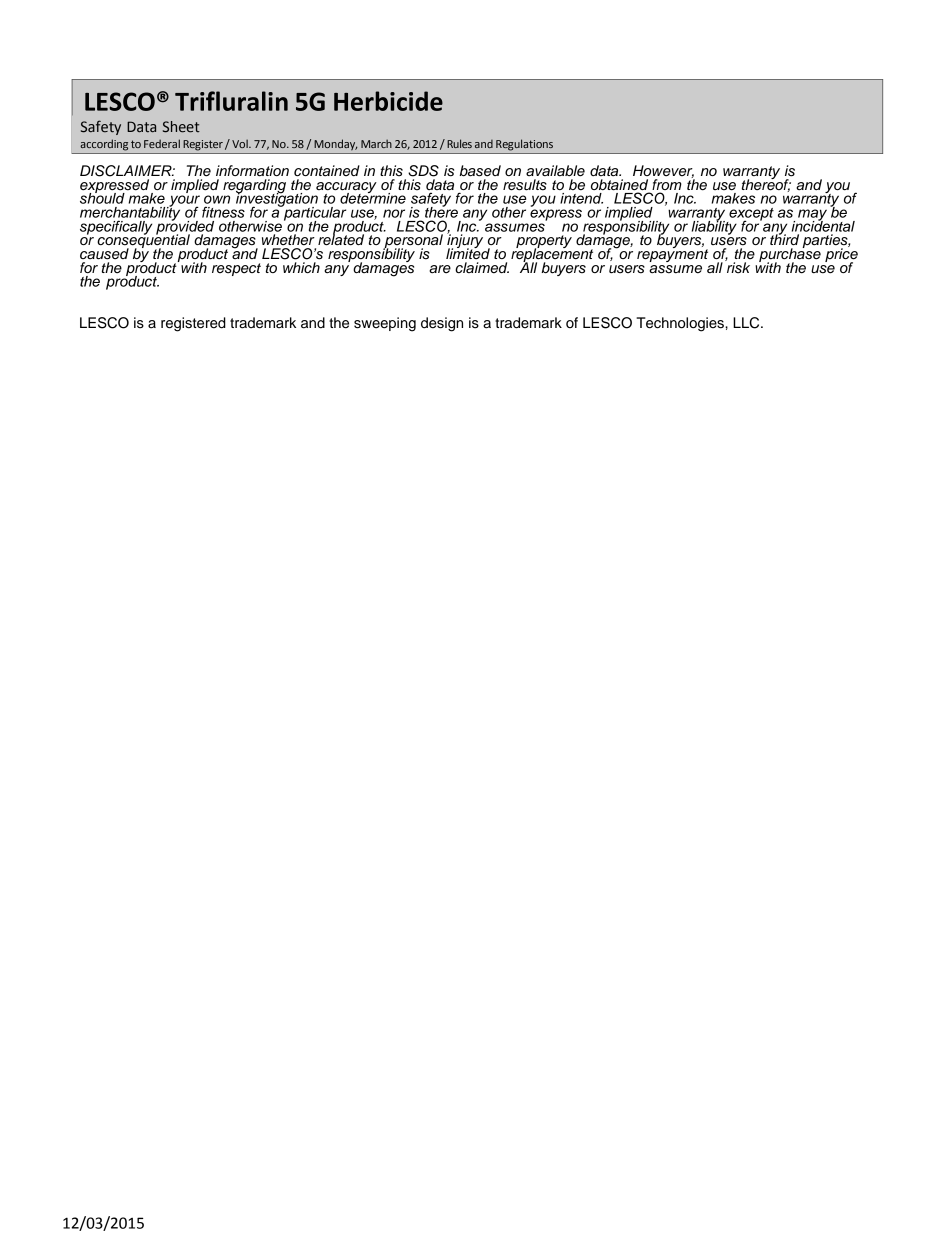 This document has width=952, height=1233. Describe the element at coordinates (480, 171) in the document. I see `based` at that location.
